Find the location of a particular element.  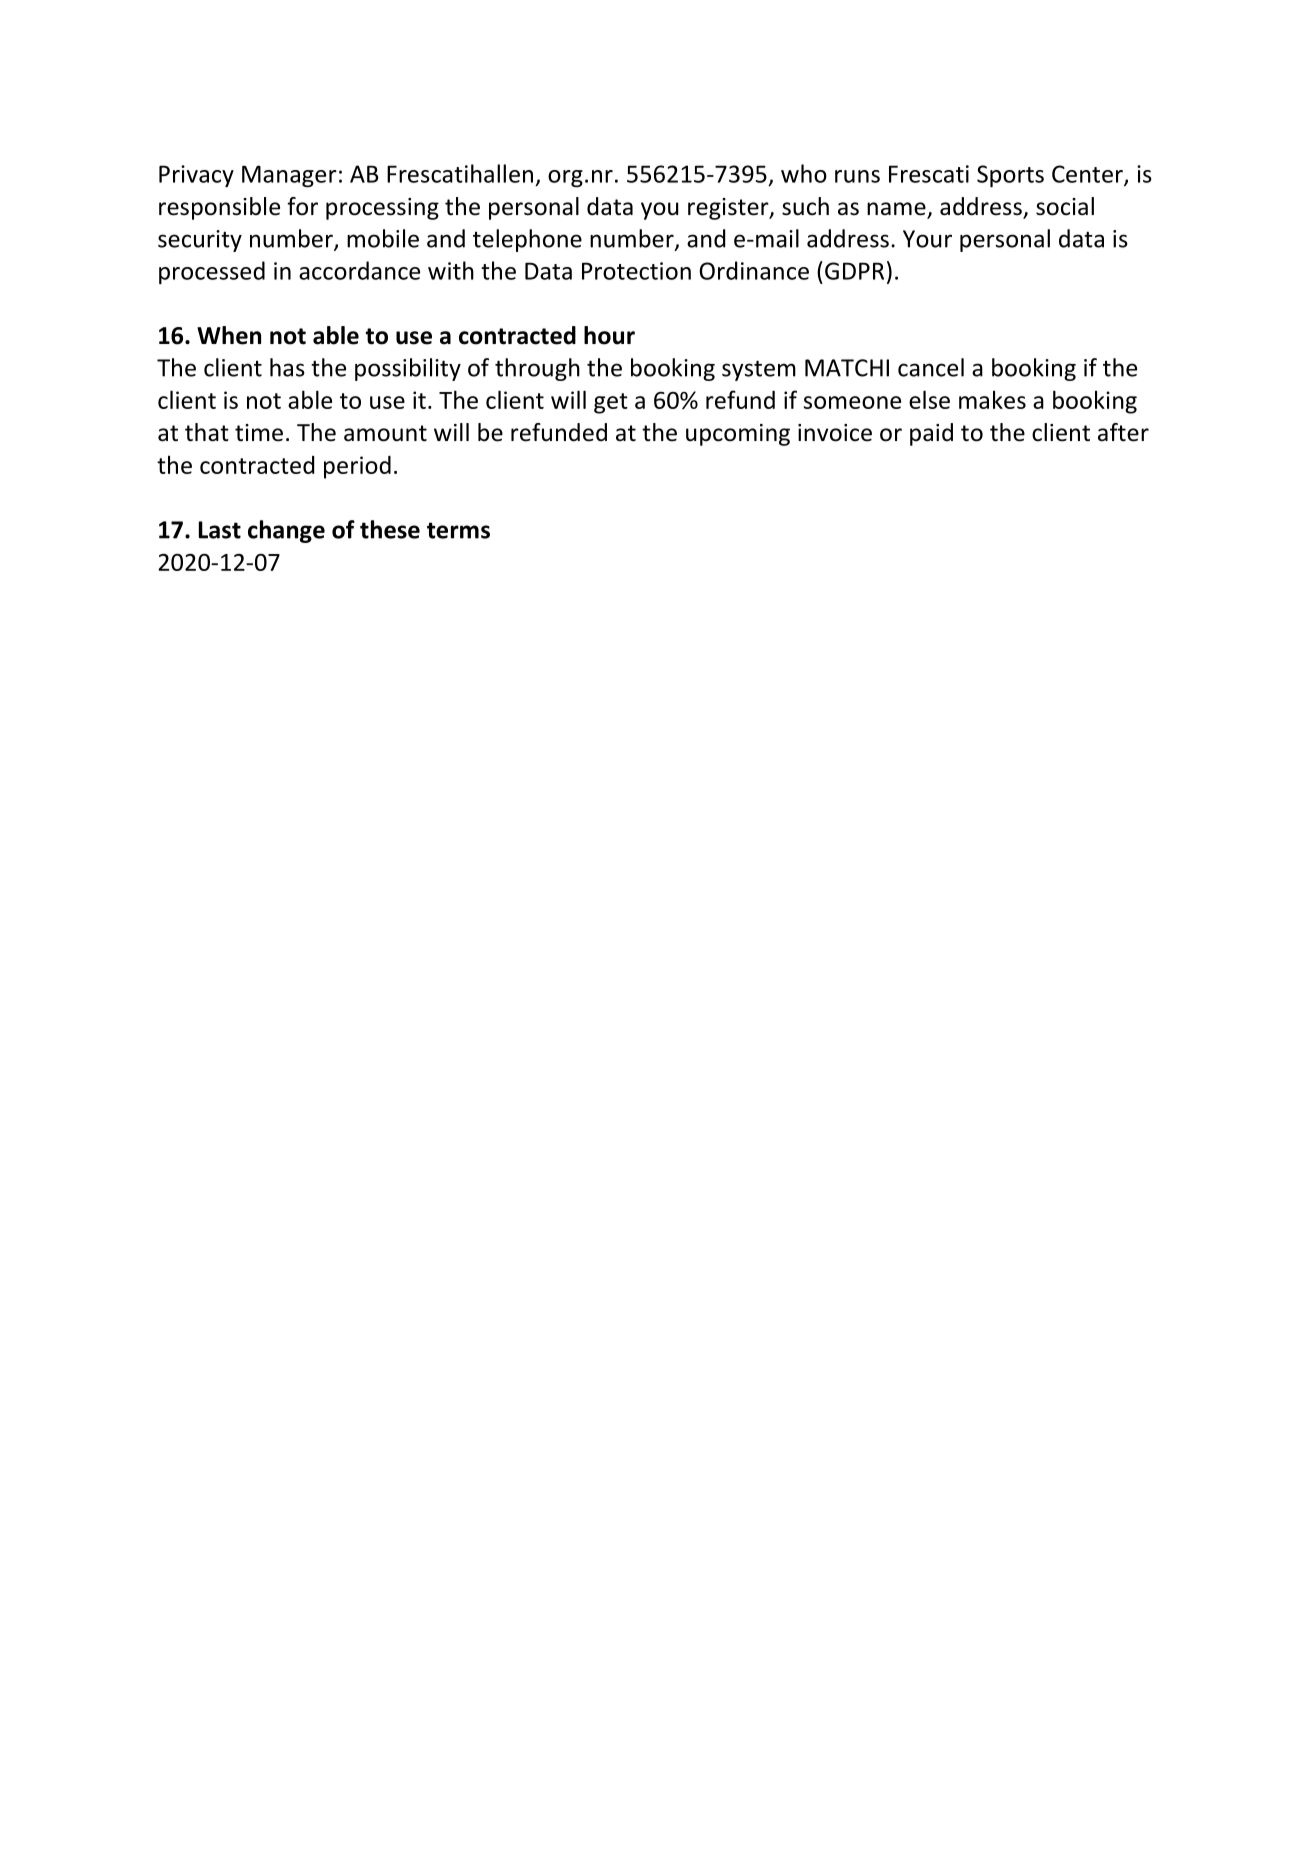

change is located at coordinates (286, 531).
